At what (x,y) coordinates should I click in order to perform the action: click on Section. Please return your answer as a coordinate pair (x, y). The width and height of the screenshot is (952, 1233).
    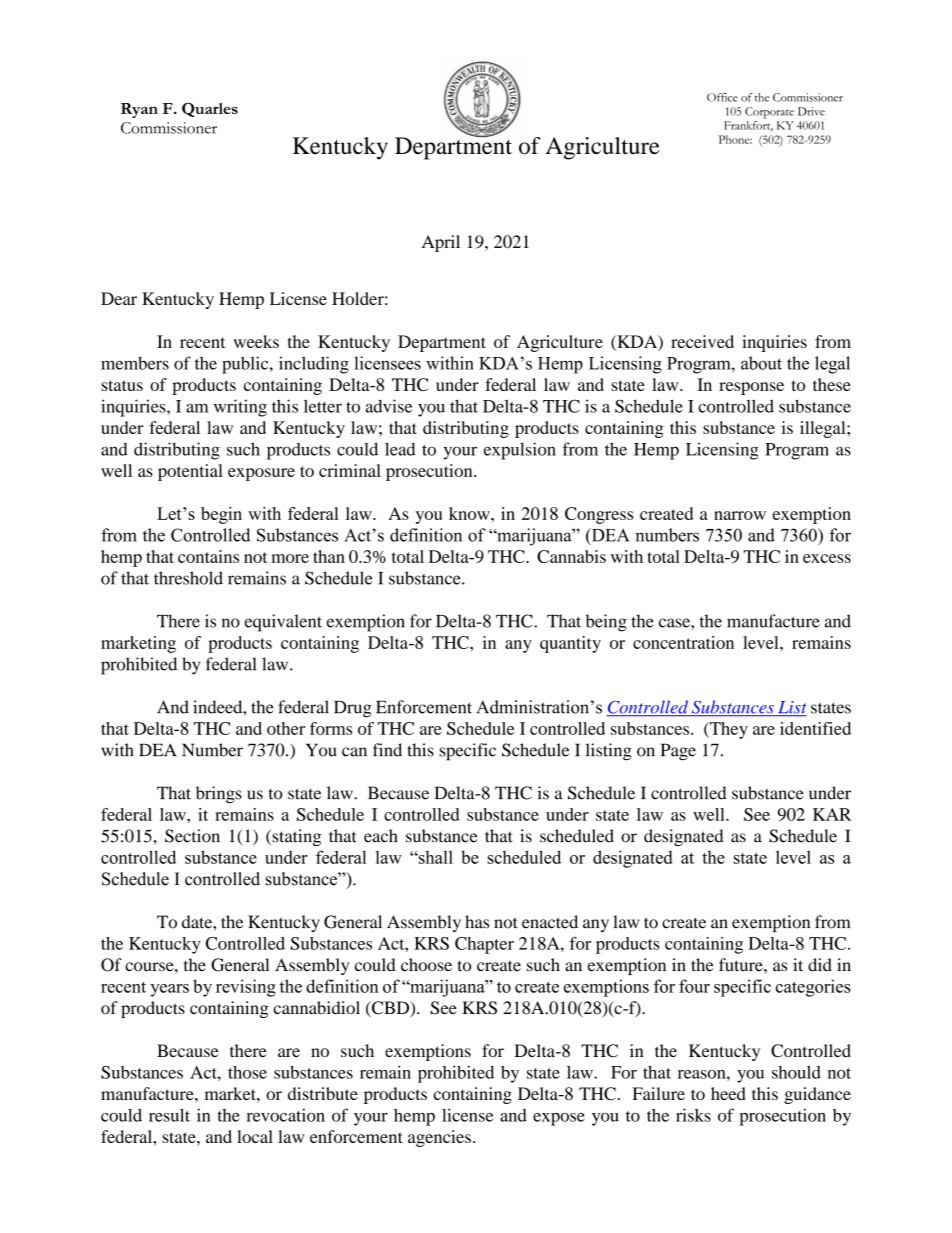
    Looking at the image, I should click on (192, 836).
